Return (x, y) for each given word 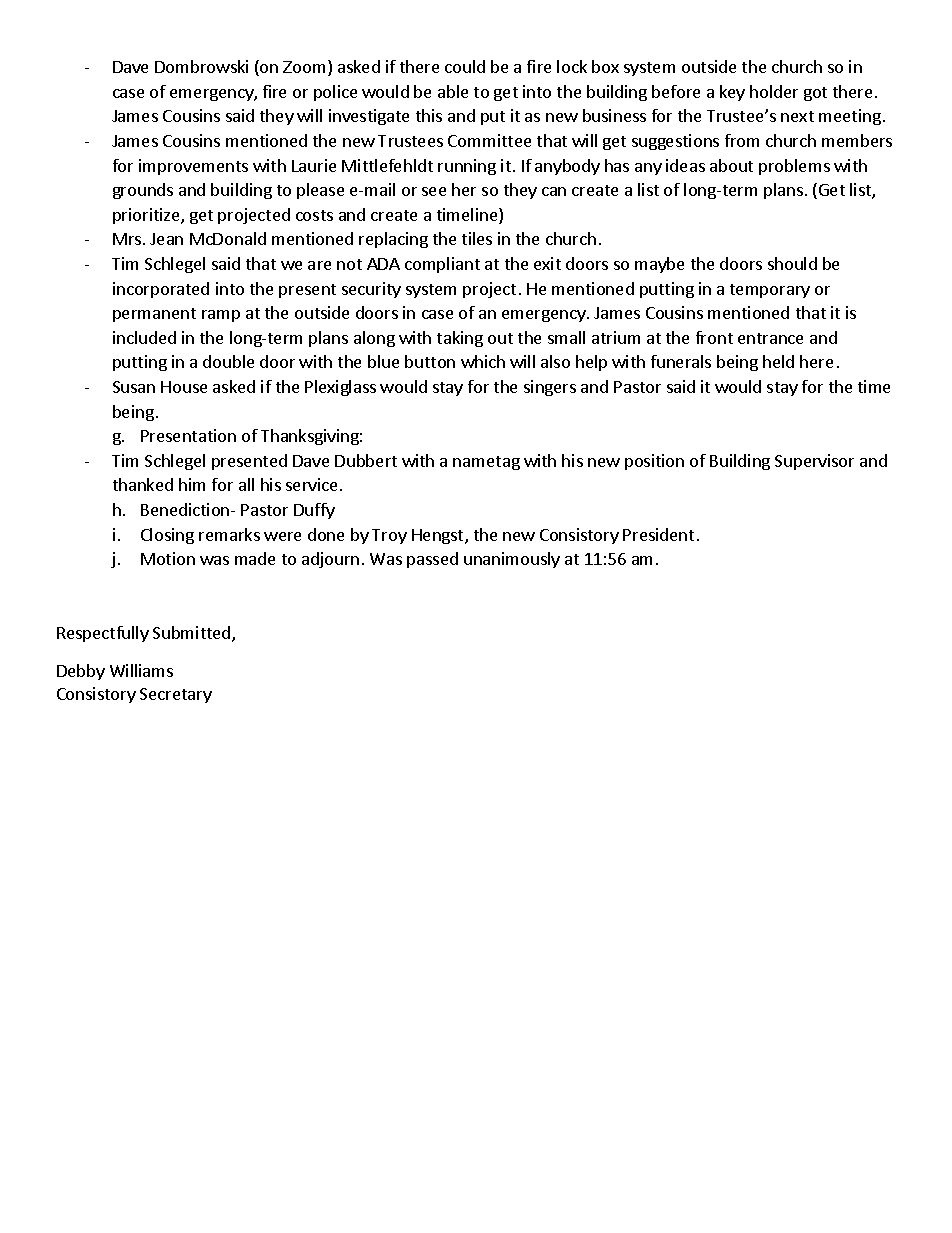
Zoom (304, 67)
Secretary (176, 695)
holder (774, 91)
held (778, 361)
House (184, 387)
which (483, 361)
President (658, 534)
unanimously (512, 560)
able (453, 91)
